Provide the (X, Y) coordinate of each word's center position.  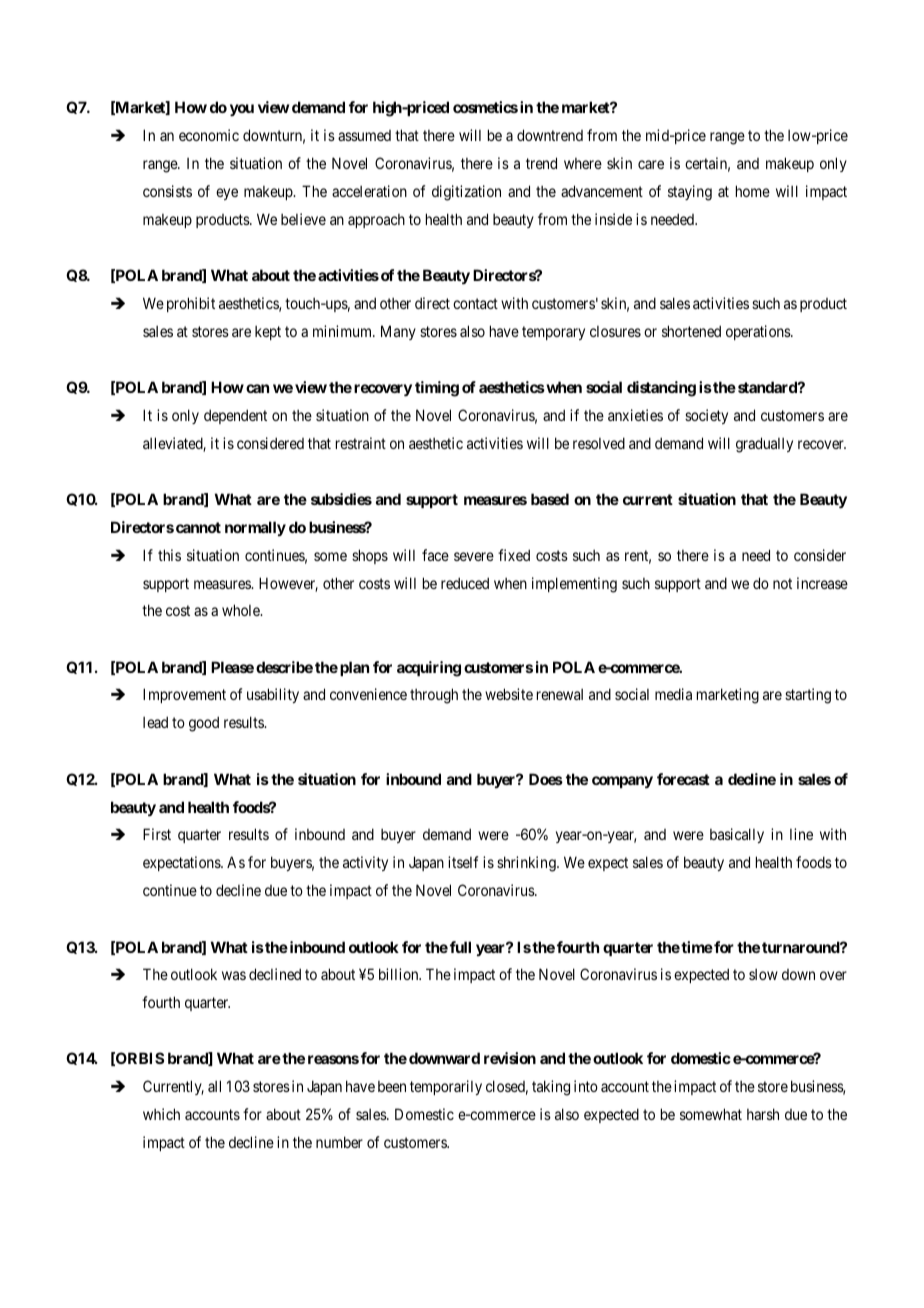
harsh (763, 1114)
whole (242, 610)
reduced (465, 583)
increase (822, 583)
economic (209, 135)
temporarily (446, 1087)
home (753, 191)
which (161, 1114)
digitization (466, 193)
